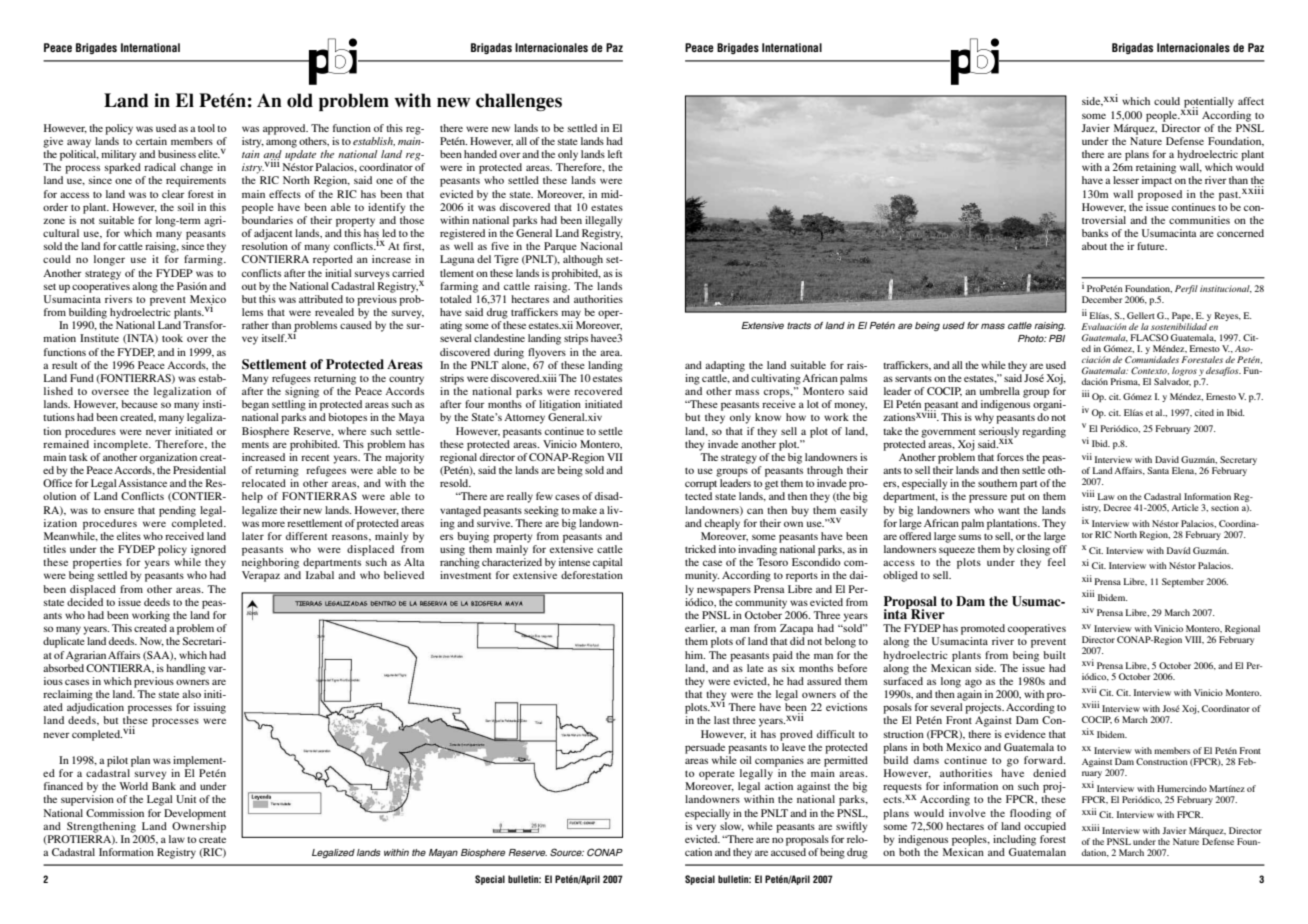  I want to click on Development, so click(195, 814).
